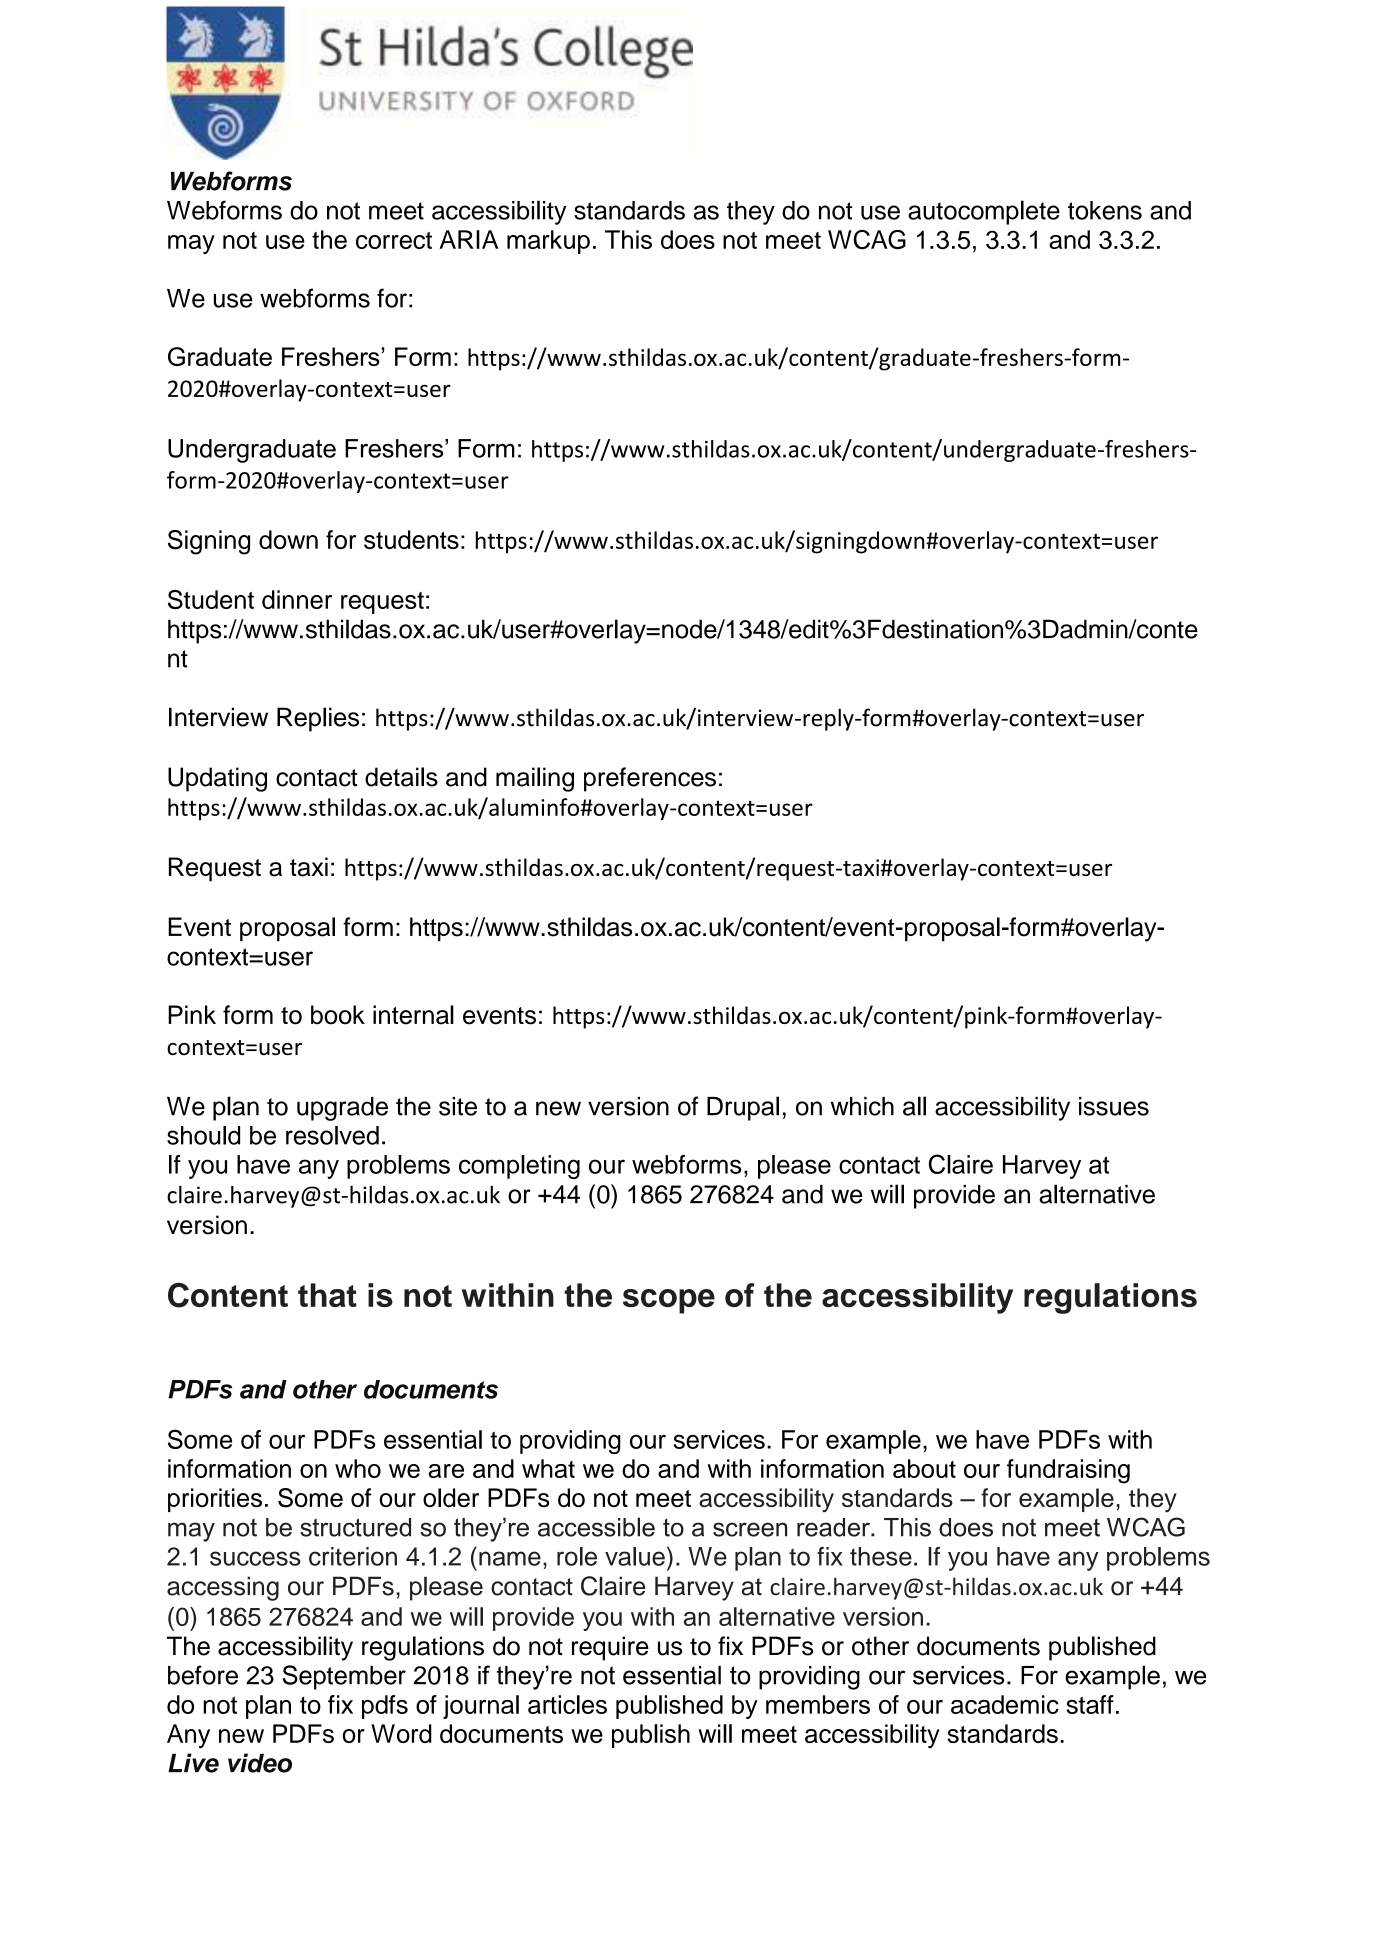  What do you see at coordinates (1114, 1106) in the page?
I see `issues` at bounding box center [1114, 1106].
